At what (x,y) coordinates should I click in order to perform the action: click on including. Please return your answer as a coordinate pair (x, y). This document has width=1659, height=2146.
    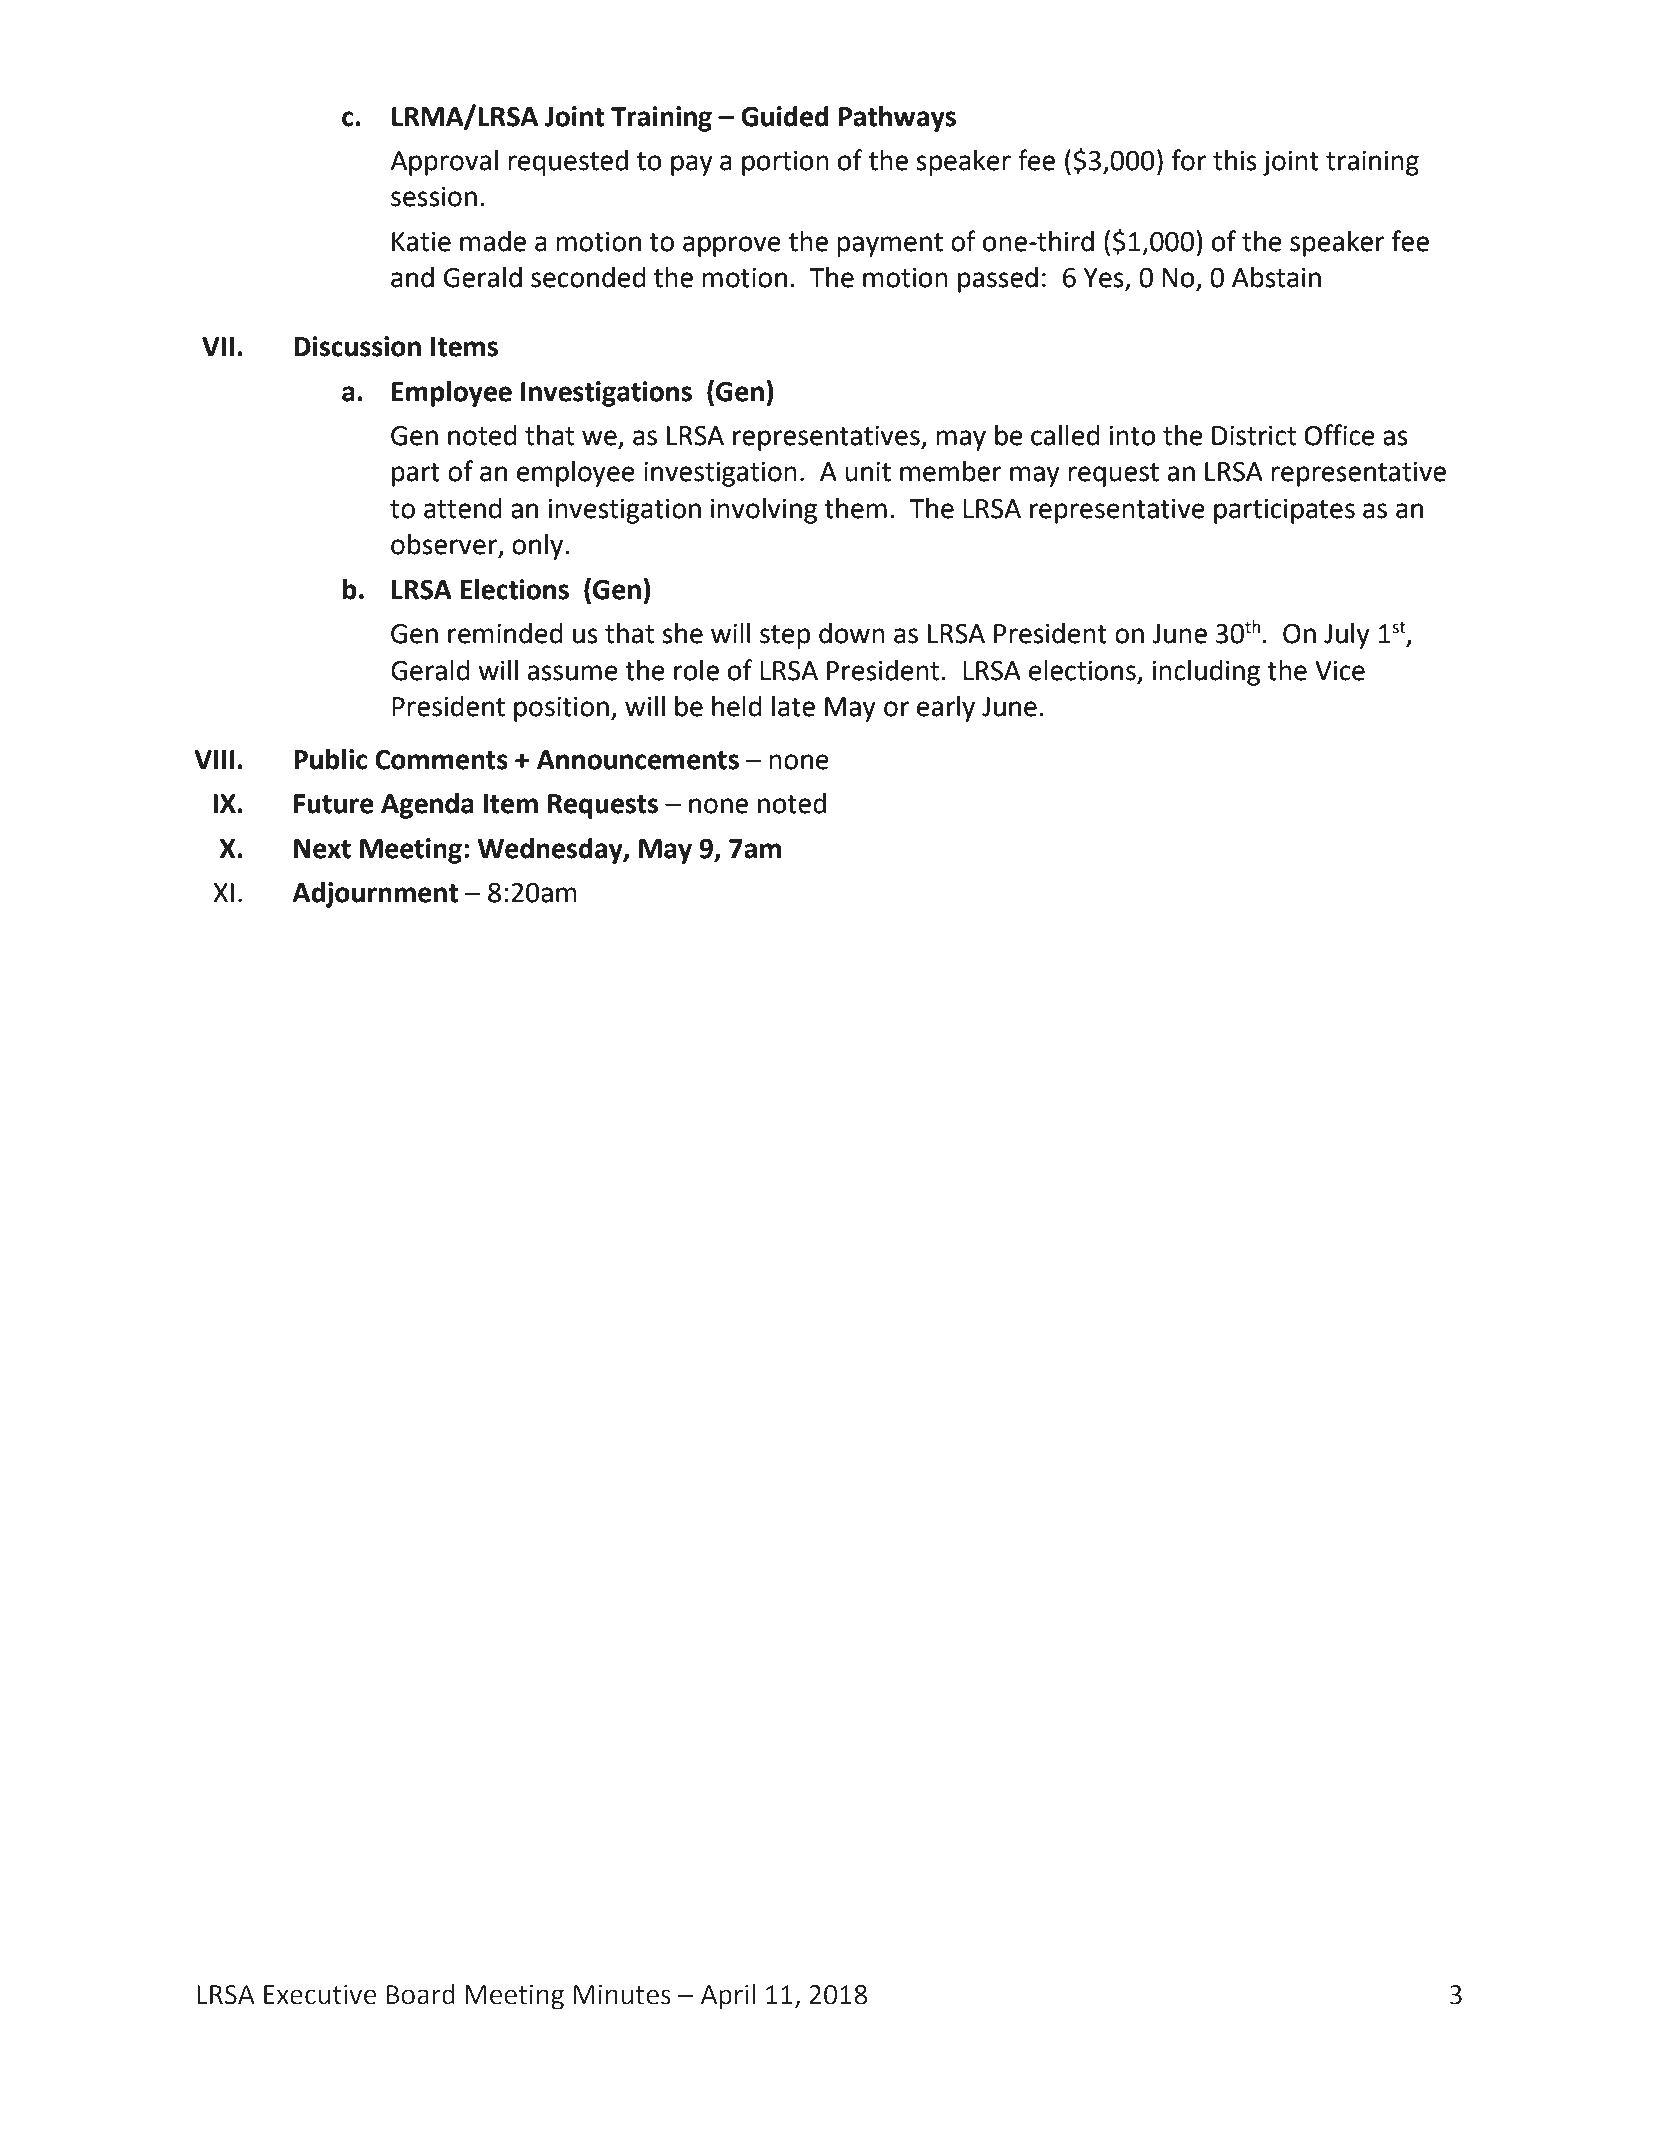
    Looking at the image, I should click on (1206, 673).
